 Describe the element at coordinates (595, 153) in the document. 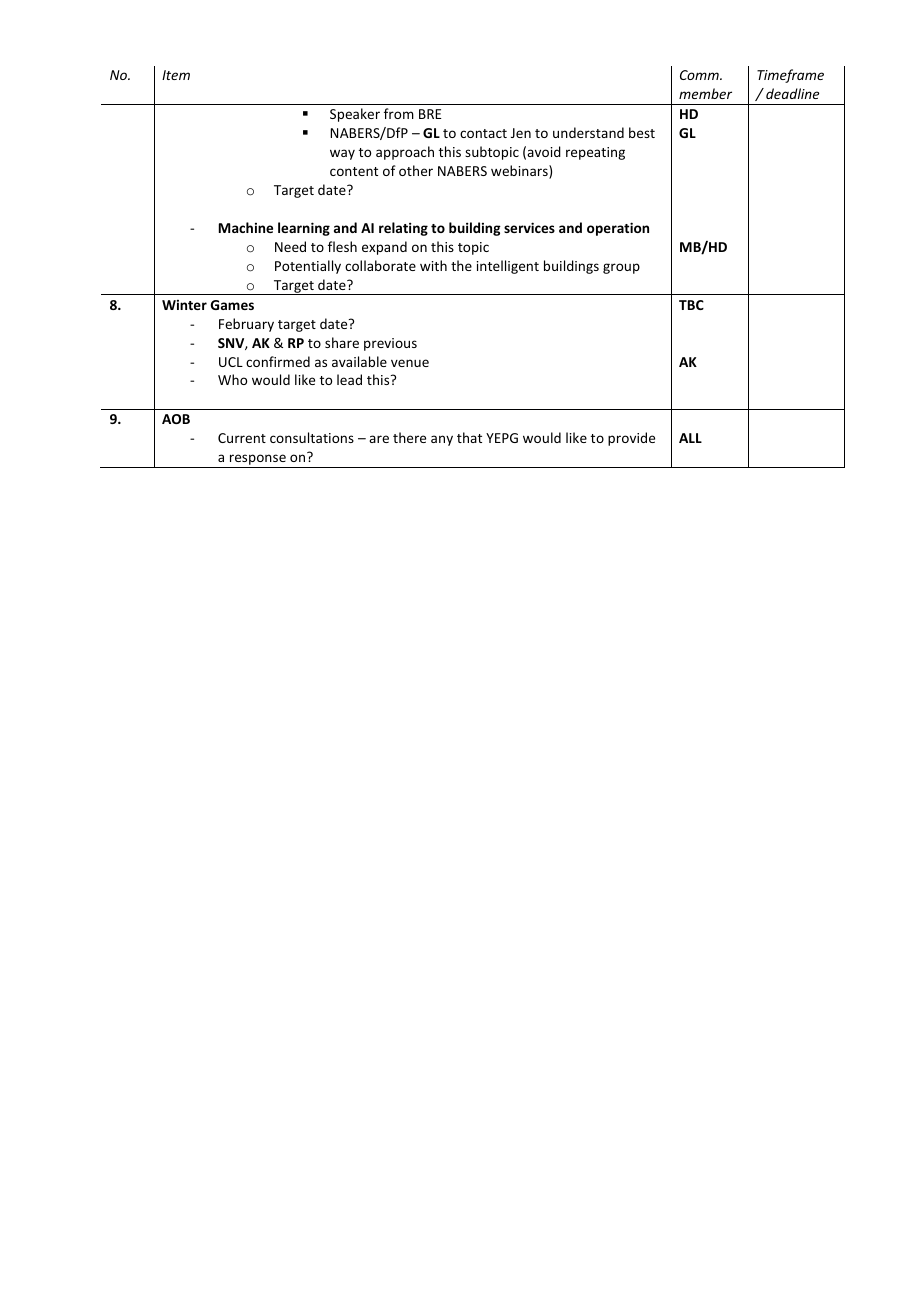

I see `repeating` at that location.
